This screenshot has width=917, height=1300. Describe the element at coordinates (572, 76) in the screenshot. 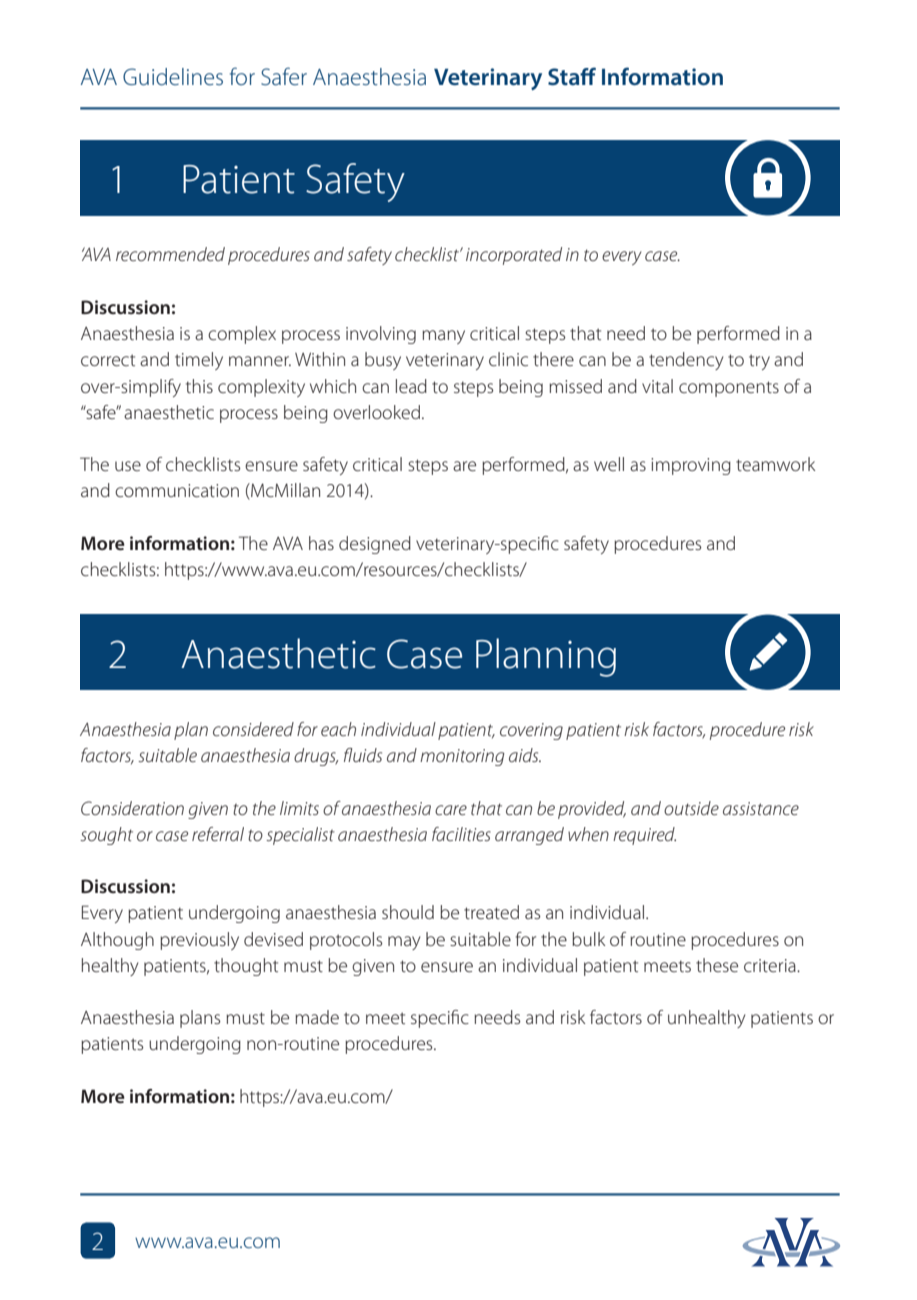

I see `Staff` at that location.
